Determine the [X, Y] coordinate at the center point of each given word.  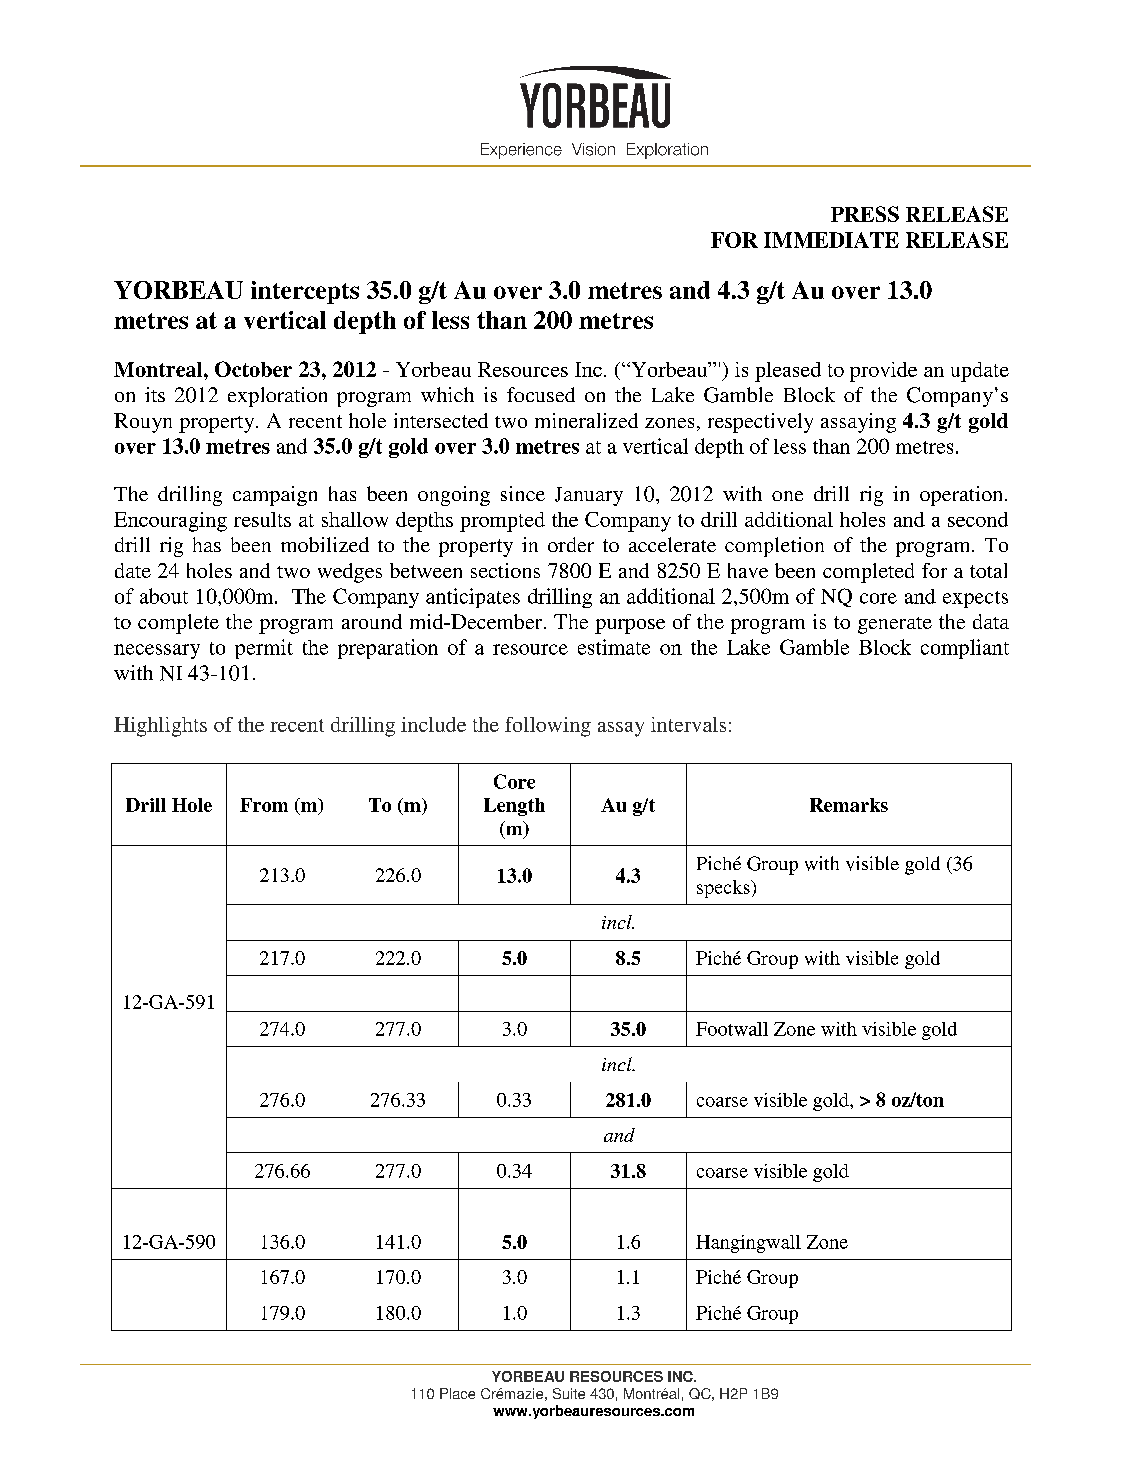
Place [457, 1393]
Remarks [849, 805]
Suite [569, 1393]
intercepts [305, 292]
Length [514, 807]
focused [541, 394]
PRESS [865, 214]
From [264, 805]
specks [724, 889]
